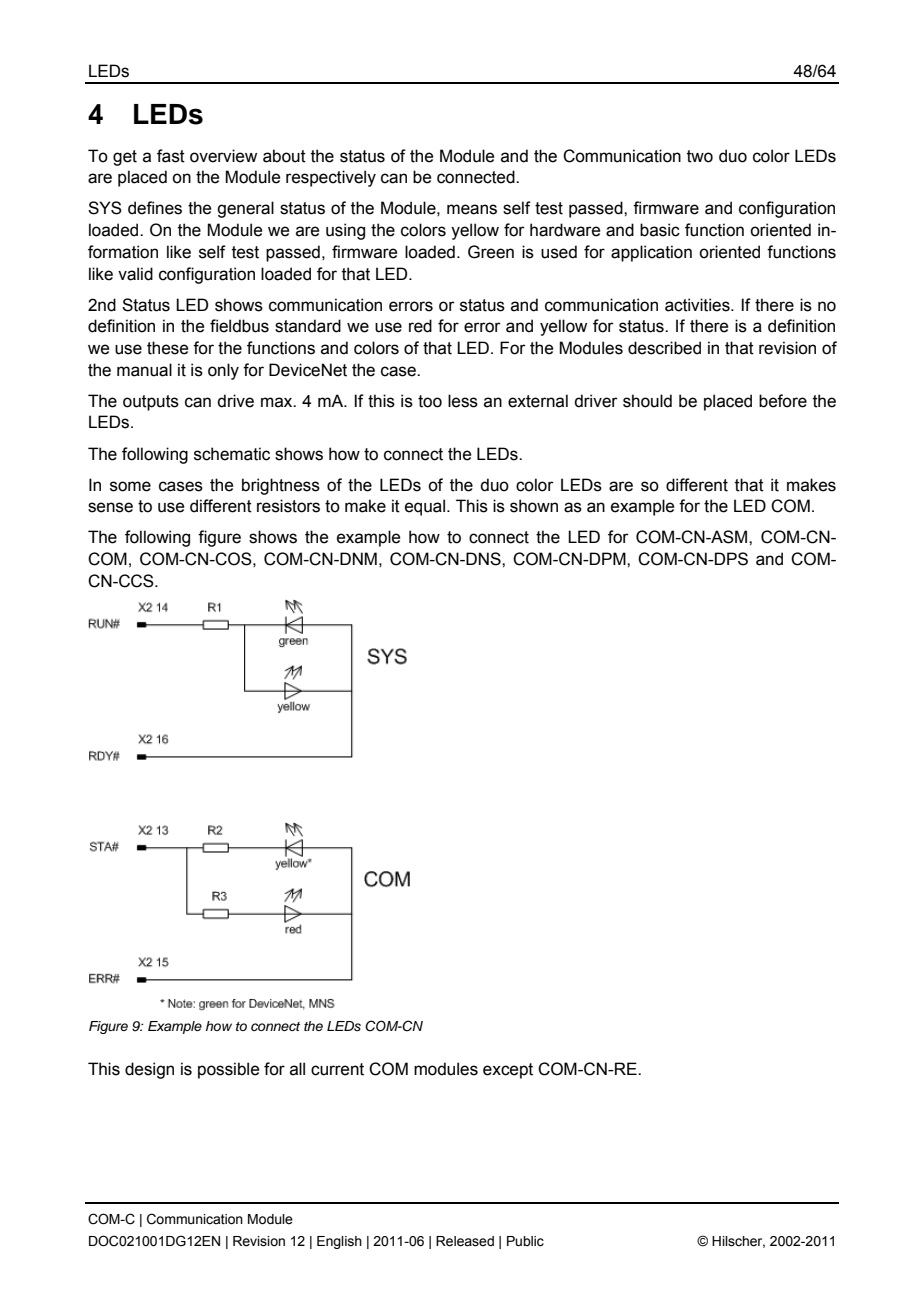 The image size is (924, 1308). What do you see at coordinates (232, 454) in the screenshot?
I see `schematic` at bounding box center [232, 454].
